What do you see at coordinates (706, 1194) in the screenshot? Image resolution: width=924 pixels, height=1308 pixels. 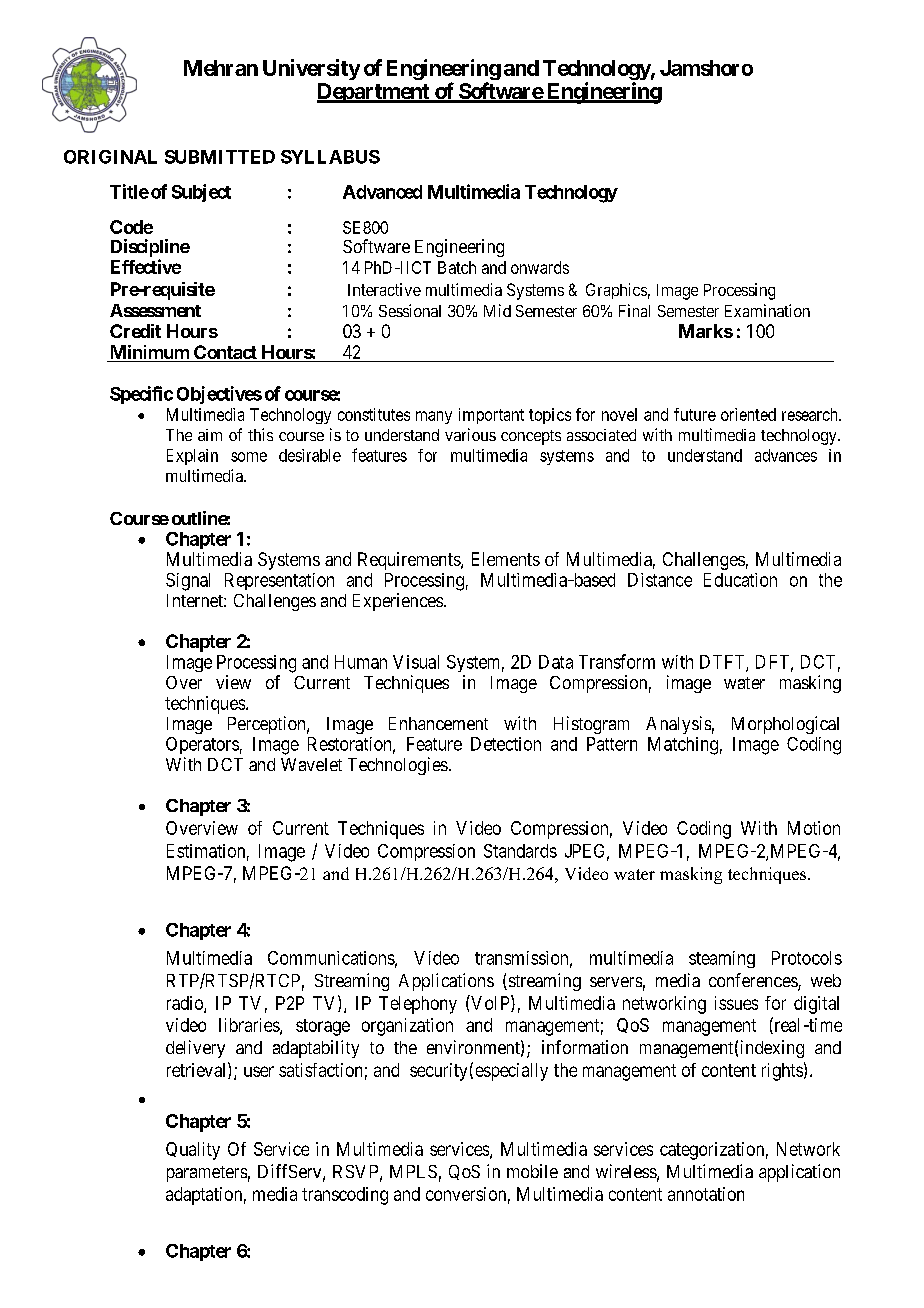 I see `annotation` at bounding box center [706, 1194].
